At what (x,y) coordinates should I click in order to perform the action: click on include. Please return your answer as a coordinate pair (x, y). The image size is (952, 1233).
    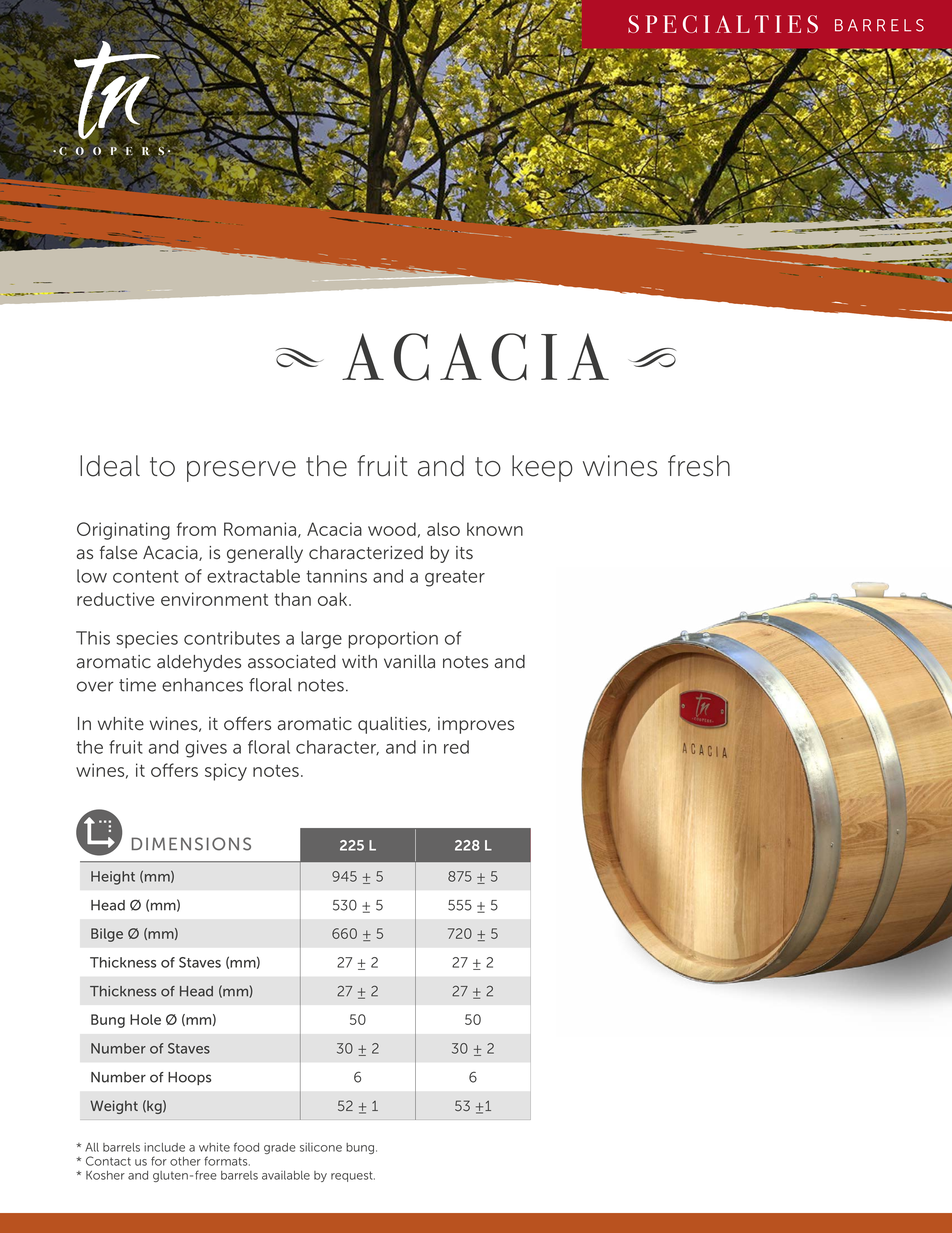
    Looking at the image, I should click on (164, 1147).
